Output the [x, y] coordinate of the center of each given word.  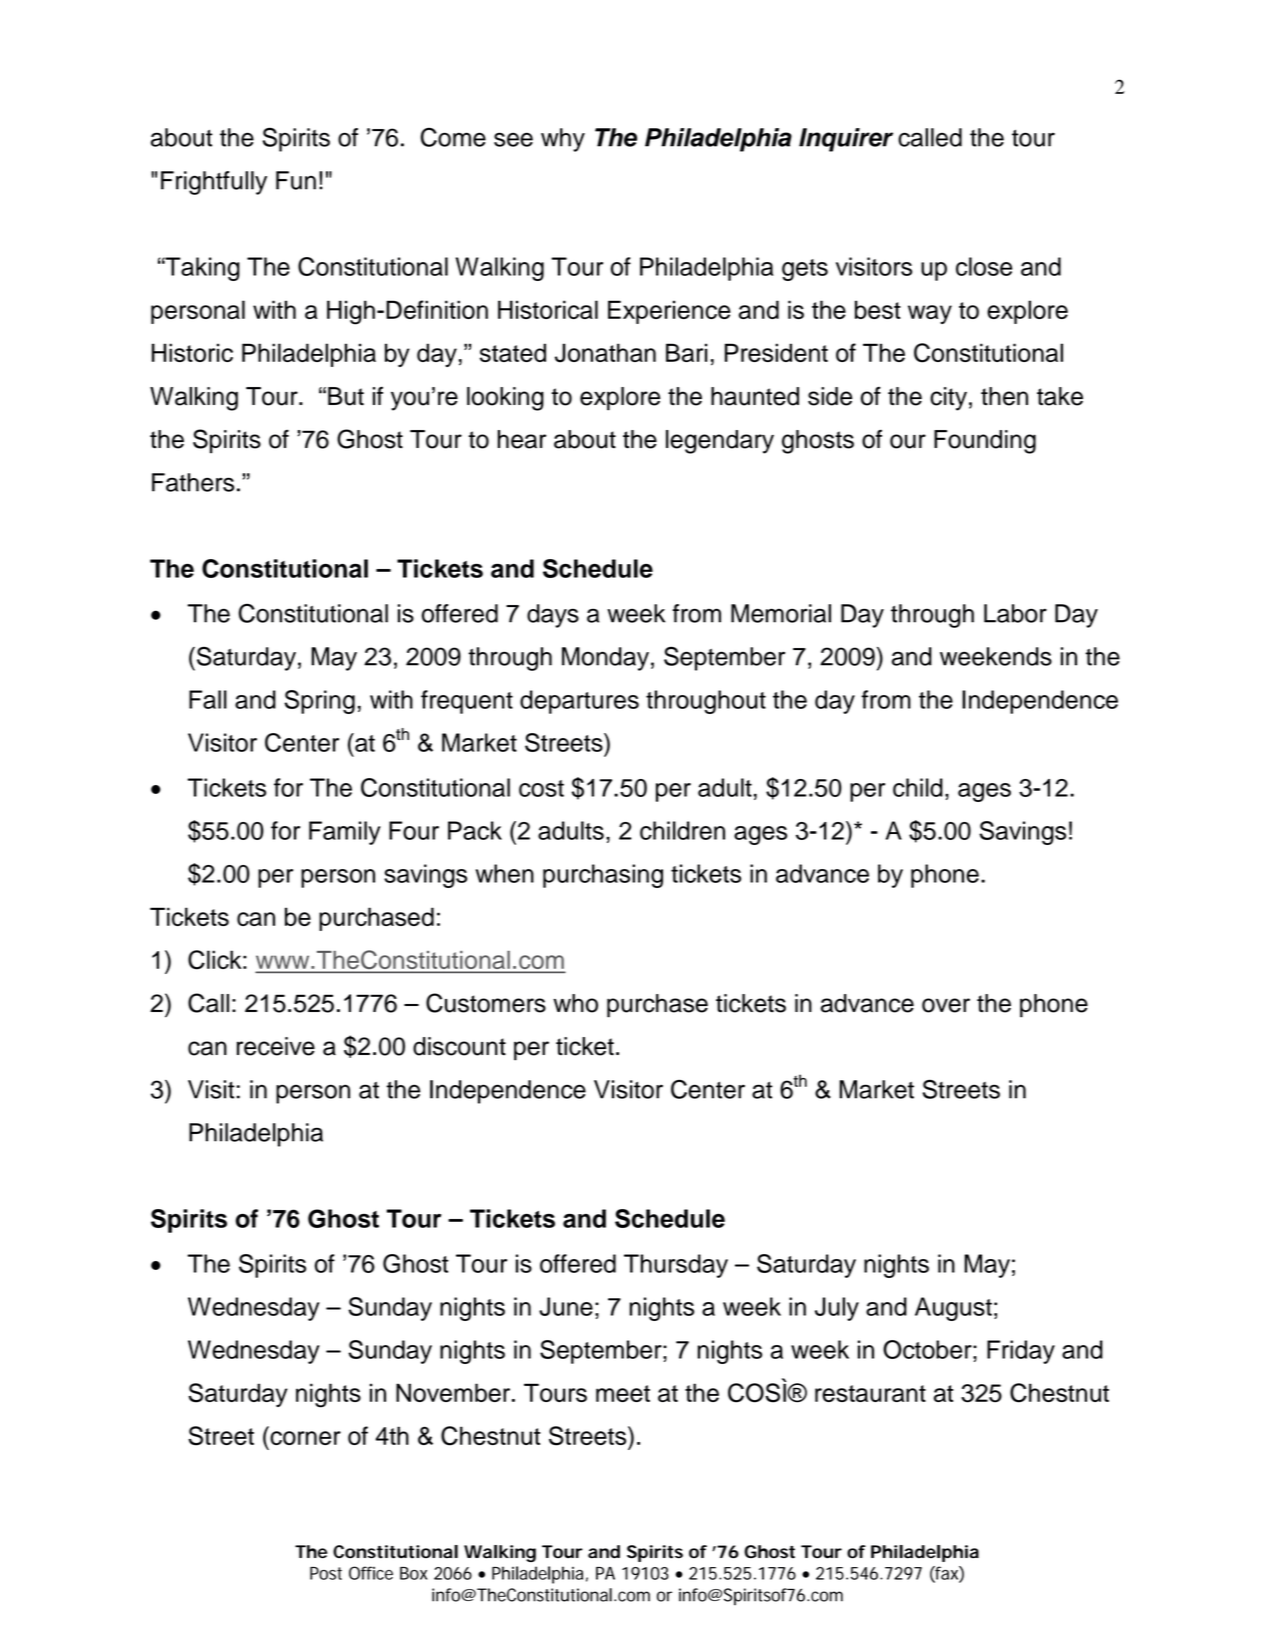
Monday [605, 659]
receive [276, 1046]
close [984, 266]
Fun [296, 180]
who [575, 1003]
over [946, 1005]
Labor [1015, 613]
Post [326, 1573]
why [563, 140]
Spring [319, 702]
